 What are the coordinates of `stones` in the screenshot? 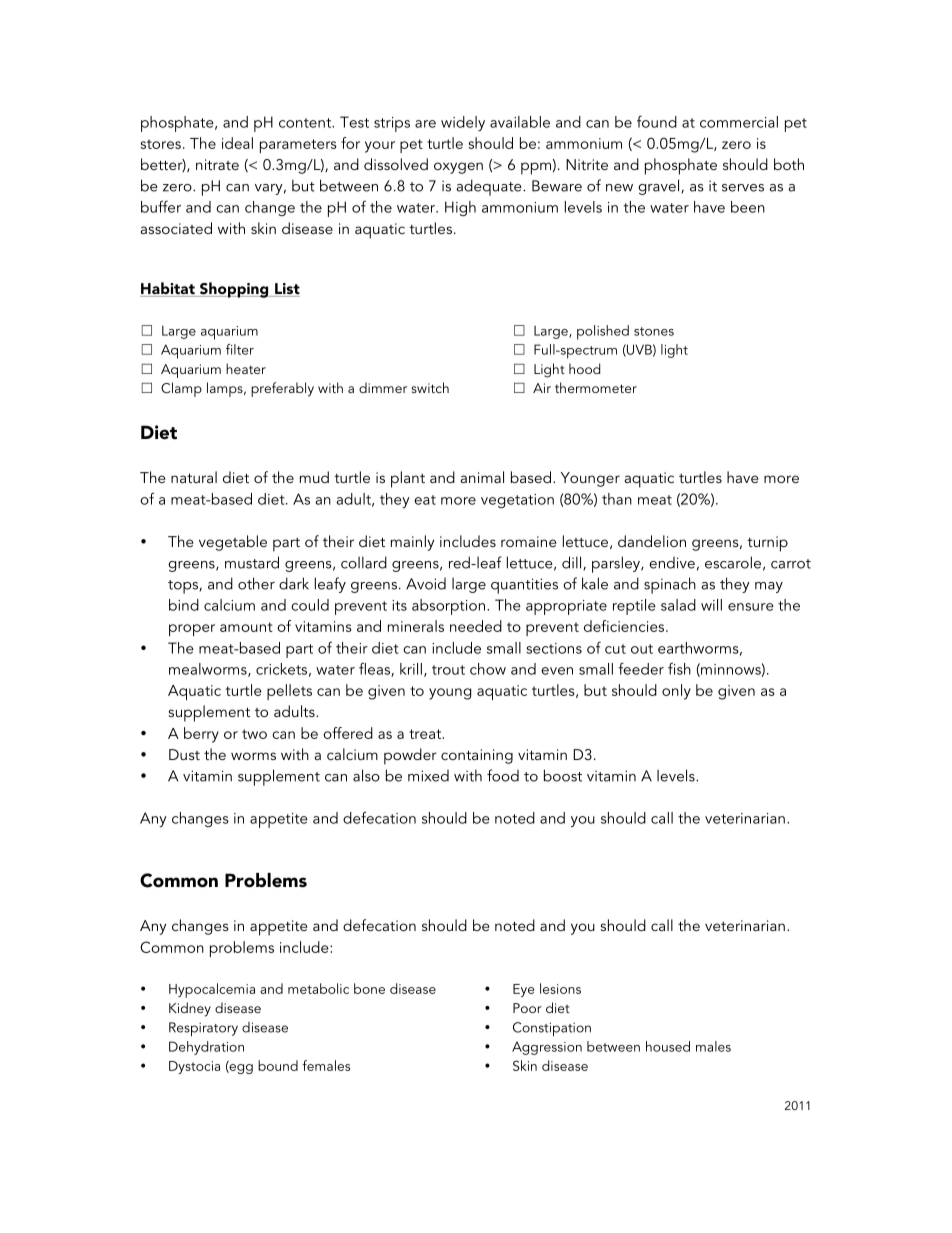 It's located at (654, 331).
